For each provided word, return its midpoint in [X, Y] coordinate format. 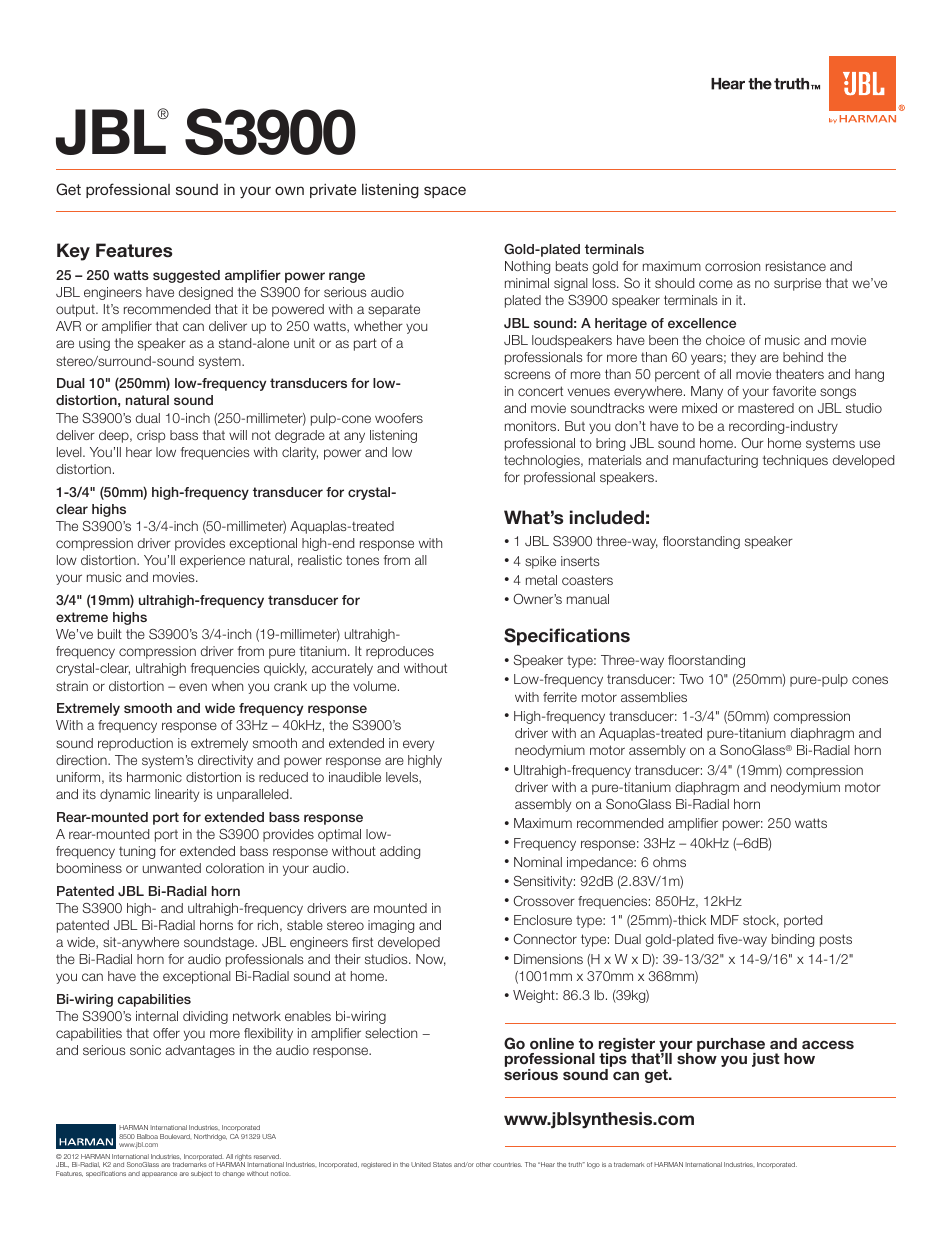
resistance [796, 266]
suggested [186, 276]
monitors [532, 426]
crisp [151, 436]
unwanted [172, 868]
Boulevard [175, 1136]
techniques [795, 461]
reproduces [400, 652]
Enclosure [543, 920]
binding [793, 940]
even [193, 687]
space [445, 192]
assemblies [654, 697]
